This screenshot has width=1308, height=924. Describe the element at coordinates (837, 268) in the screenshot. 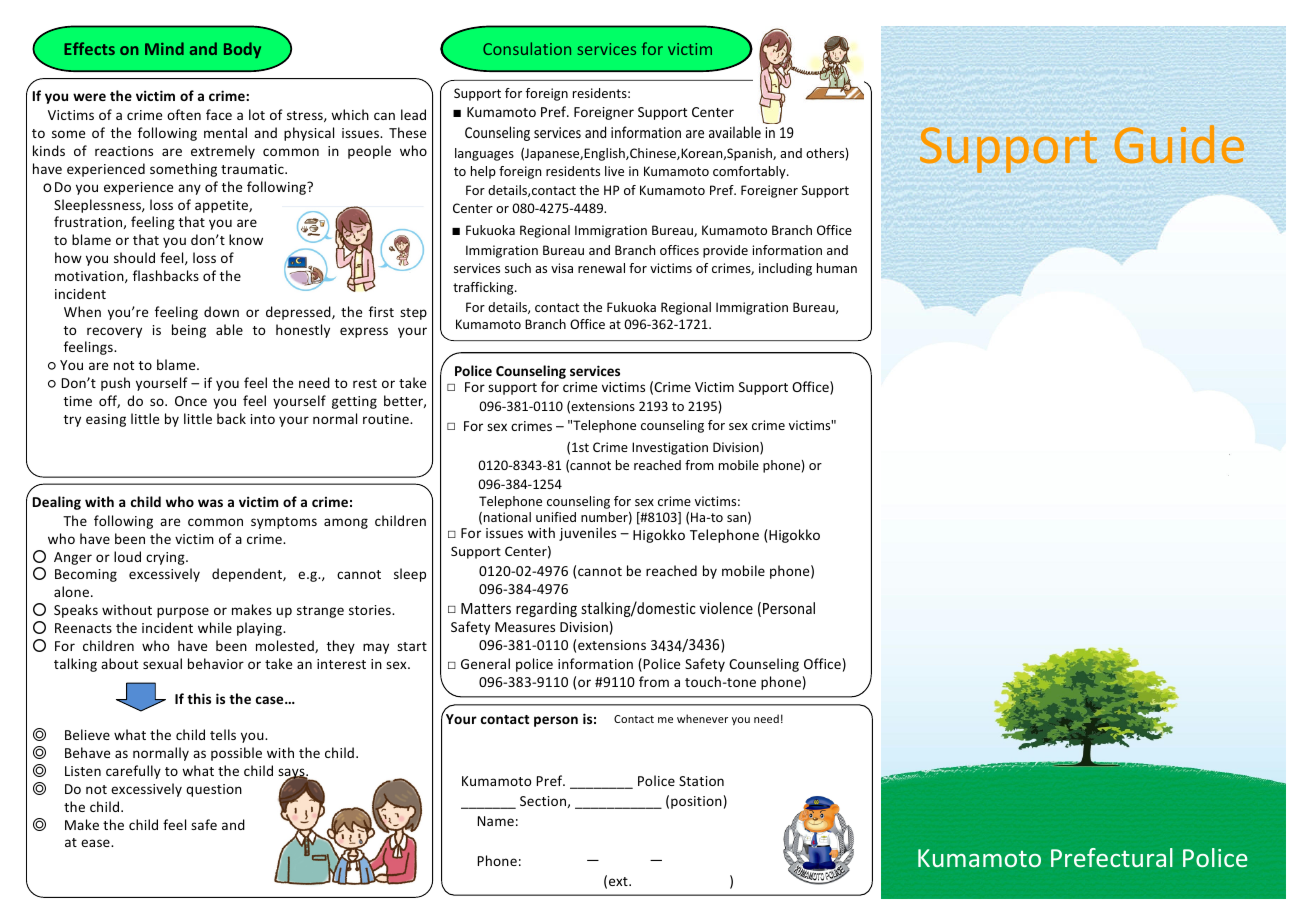

I see `human` at that location.
